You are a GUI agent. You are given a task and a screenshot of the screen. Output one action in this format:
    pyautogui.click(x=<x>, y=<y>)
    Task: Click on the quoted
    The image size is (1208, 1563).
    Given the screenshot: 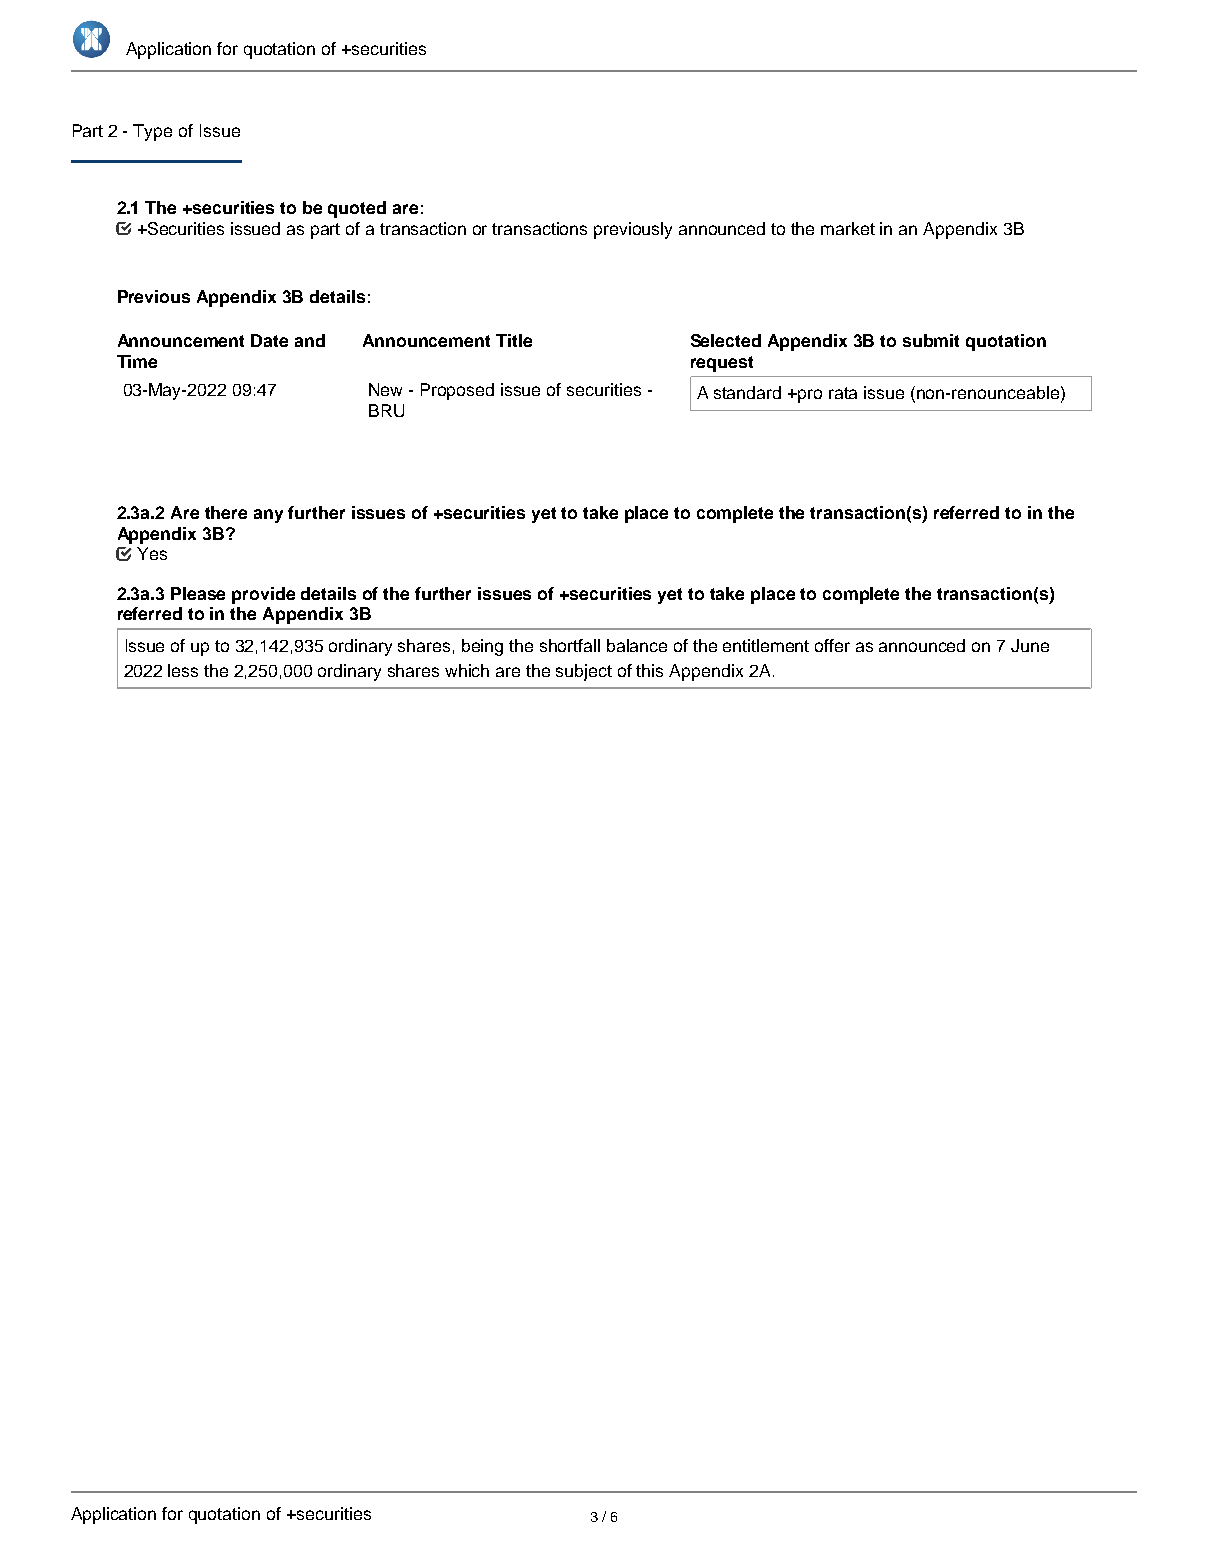 What is the action you would take?
    pyautogui.click(x=357, y=209)
